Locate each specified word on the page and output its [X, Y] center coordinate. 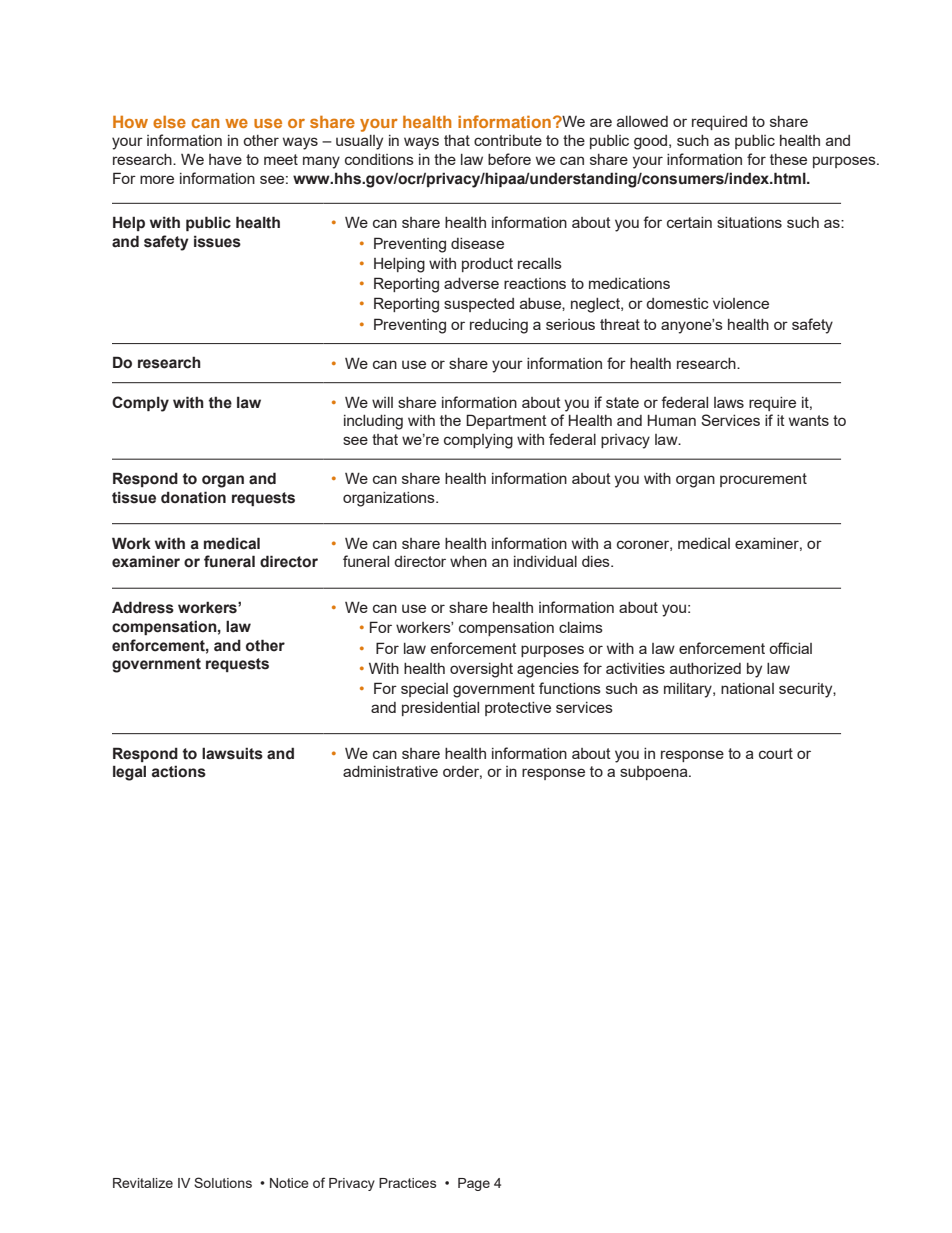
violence [741, 303]
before [509, 159]
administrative [390, 771]
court [776, 753]
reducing [499, 326]
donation [193, 497]
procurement [763, 480]
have [225, 159]
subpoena [655, 773]
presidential [440, 709]
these [788, 159]
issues [217, 241]
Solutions [223, 1182]
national [747, 688]
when [468, 561]
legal [129, 773]
